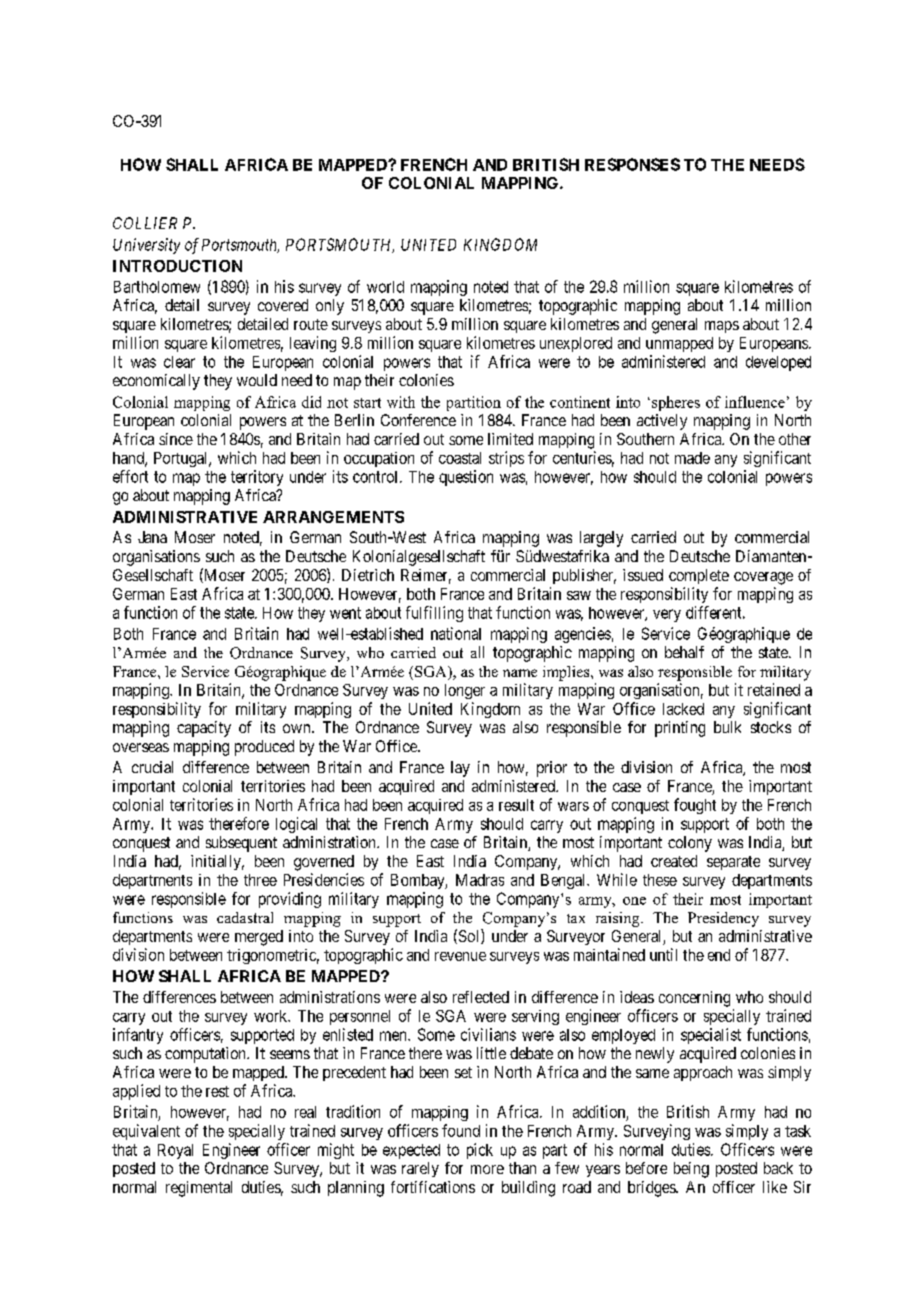  Describe the element at coordinates (175, 1151) in the screenshot. I see `Royal` at that location.
